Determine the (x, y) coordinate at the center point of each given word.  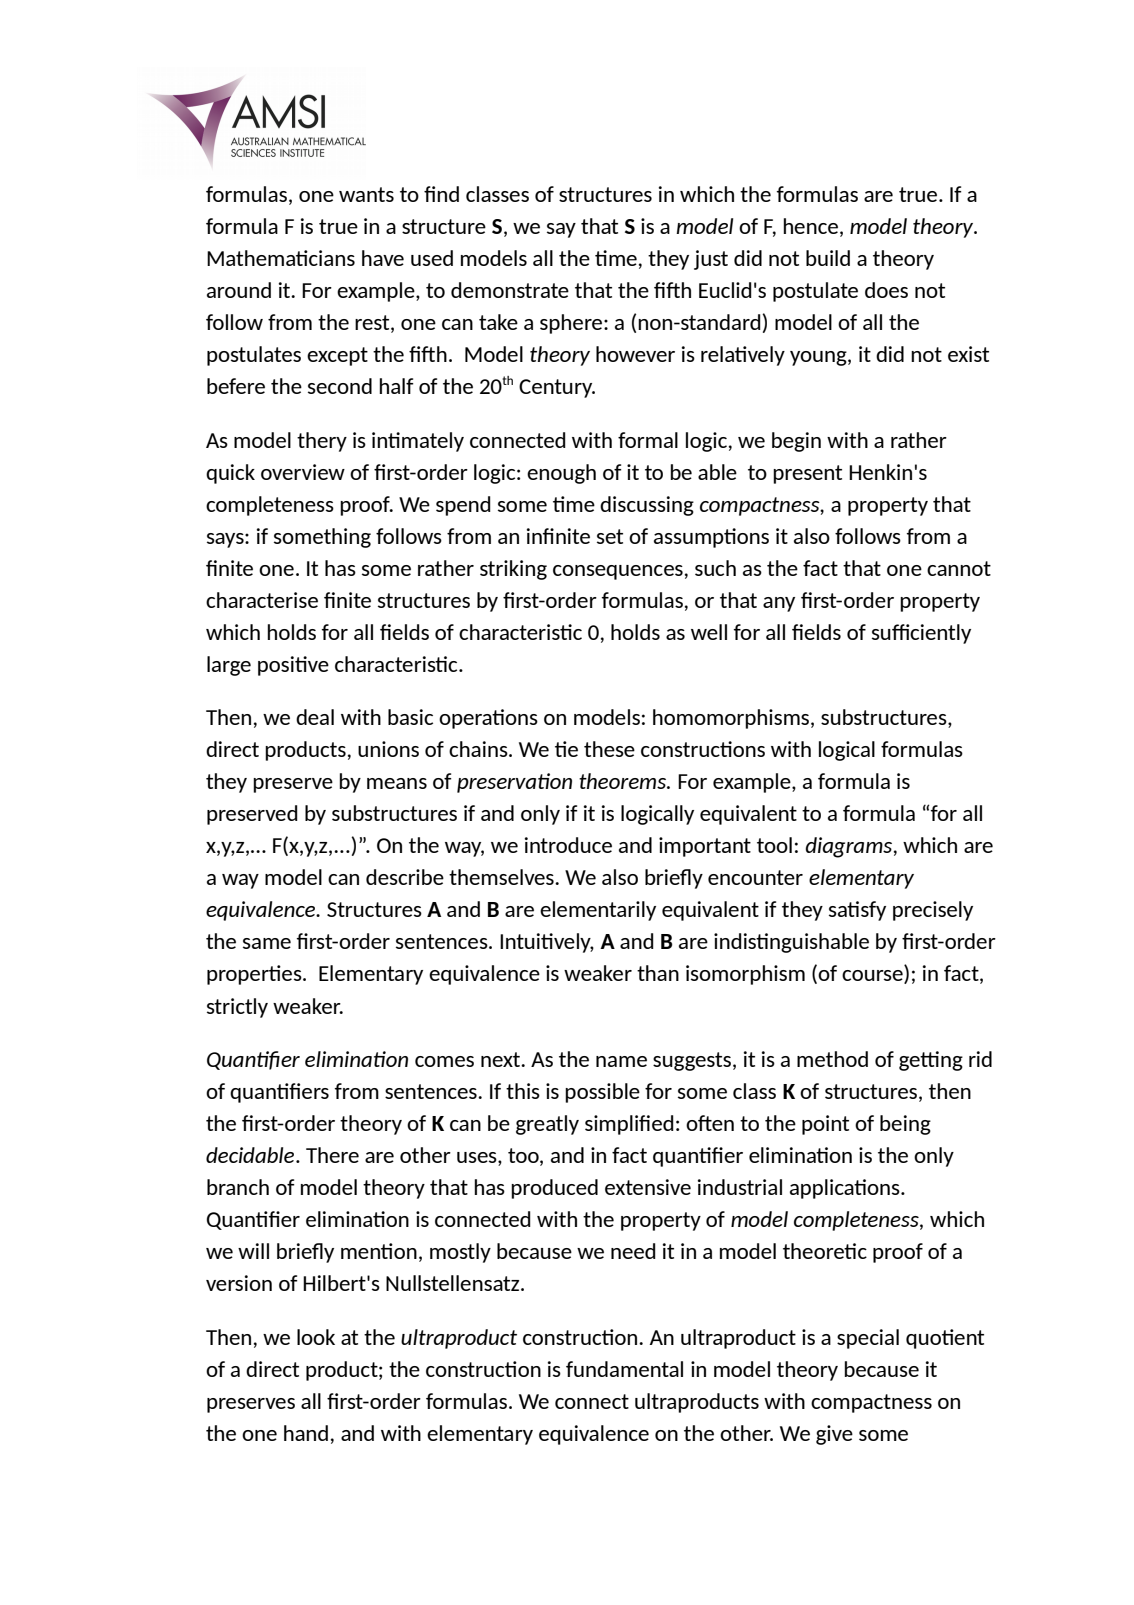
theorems (623, 781)
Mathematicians (281, 258)
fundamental (624, 1369)
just (711, 260)
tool (774, 845)
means (397, 783)
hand (306, 1433)
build (828, 258)
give (834, 1435)
